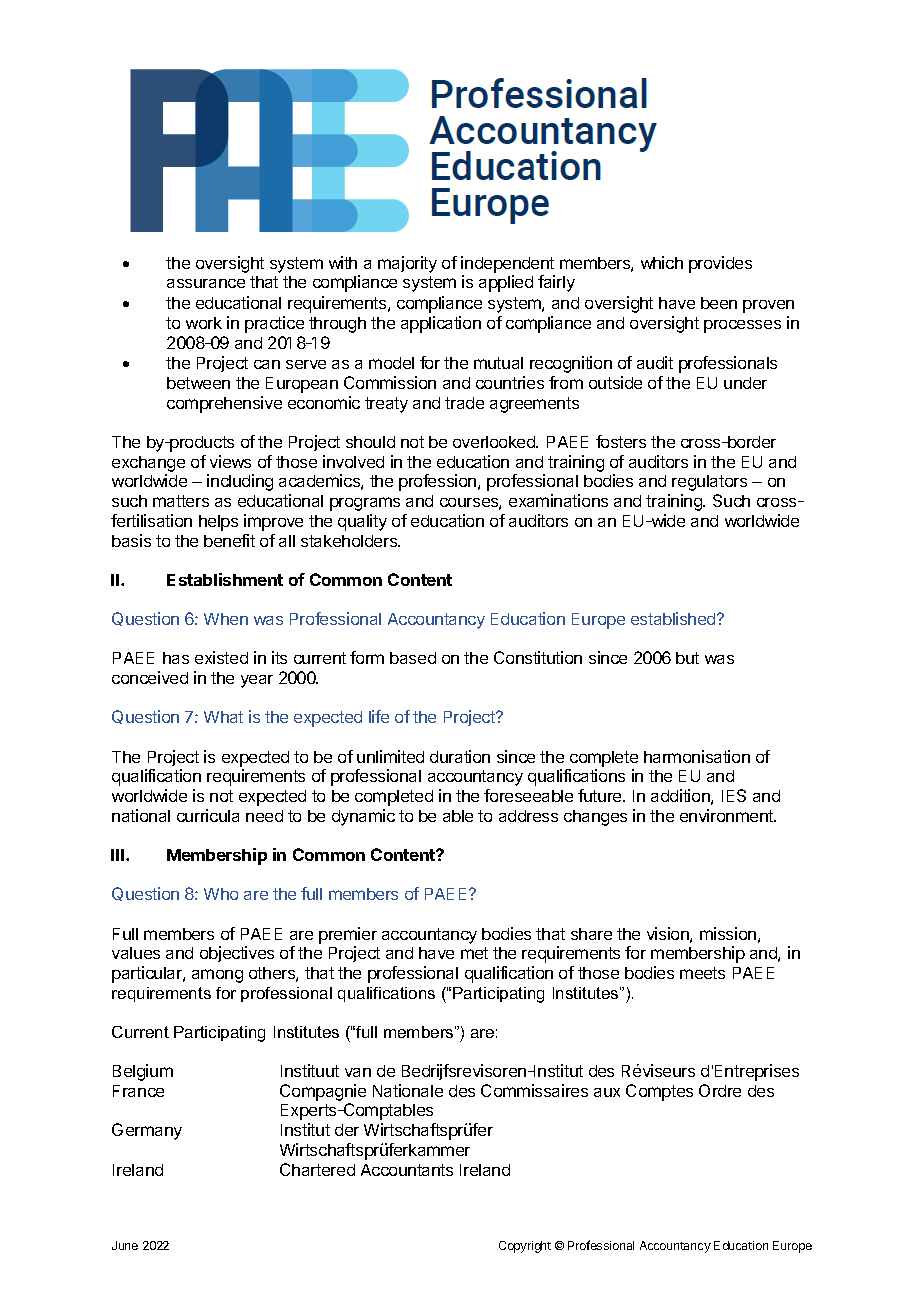 The image size is (924, 1308). Describe the element at coordinates (358, 1072) in the image. I see `van` at that location.
